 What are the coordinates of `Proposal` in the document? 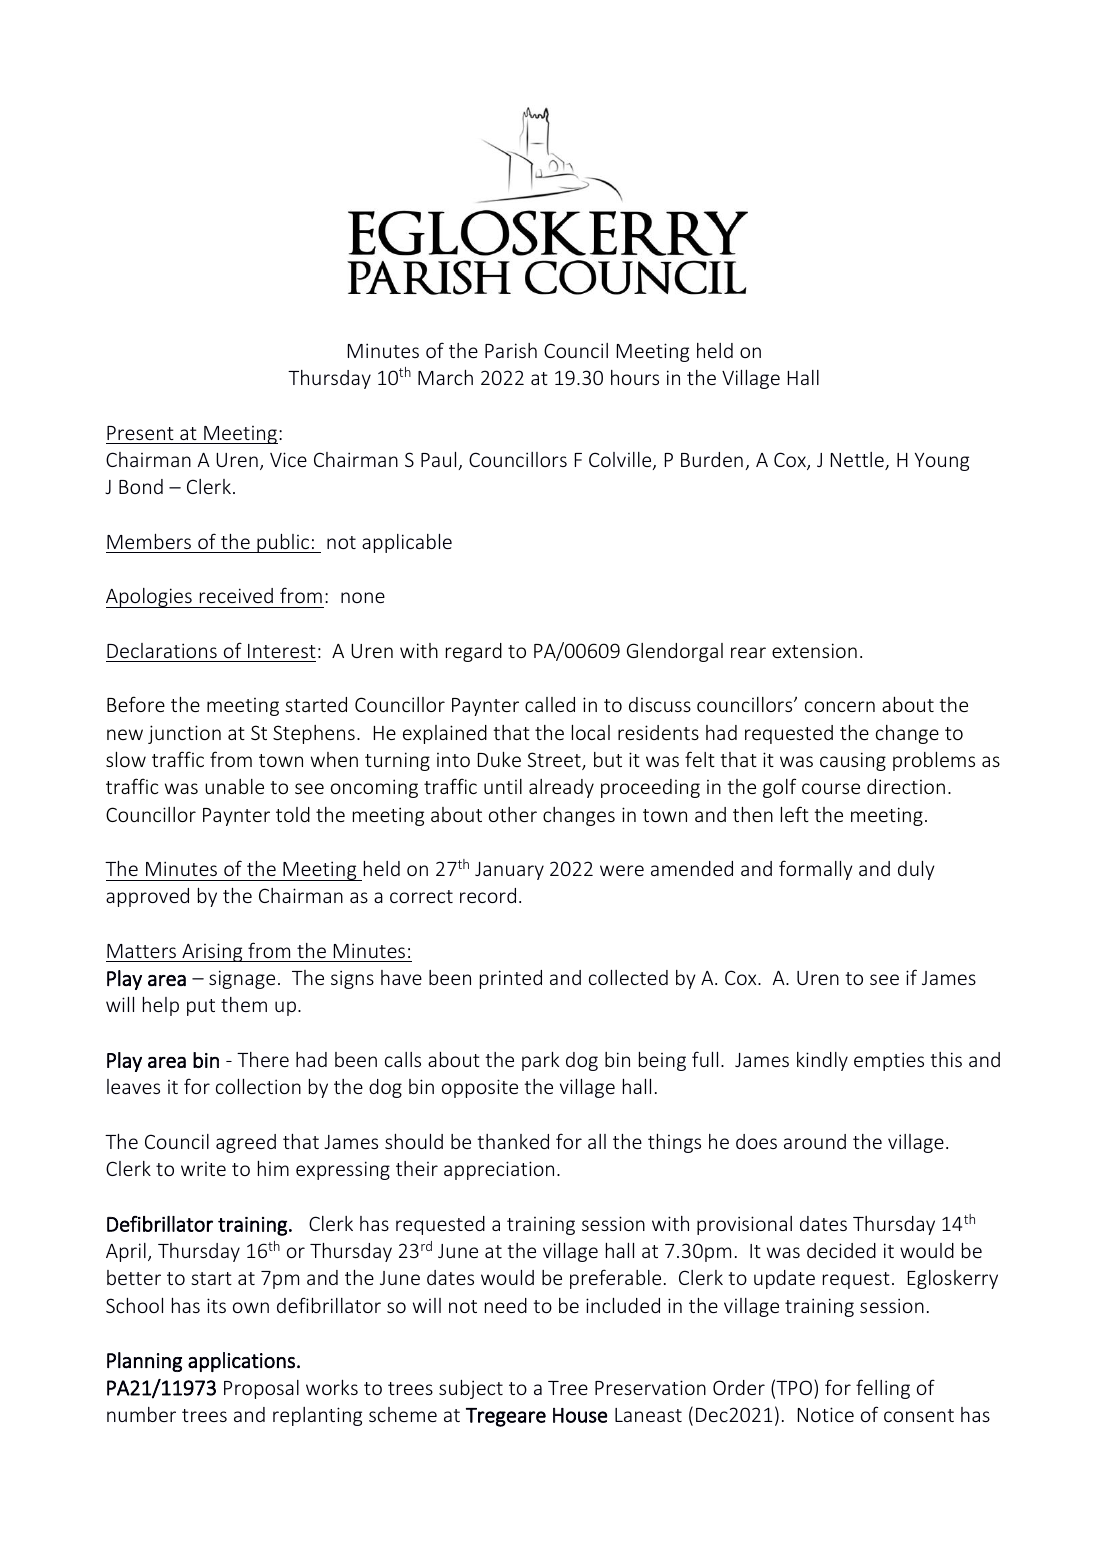 It's located at (261, 1389).
